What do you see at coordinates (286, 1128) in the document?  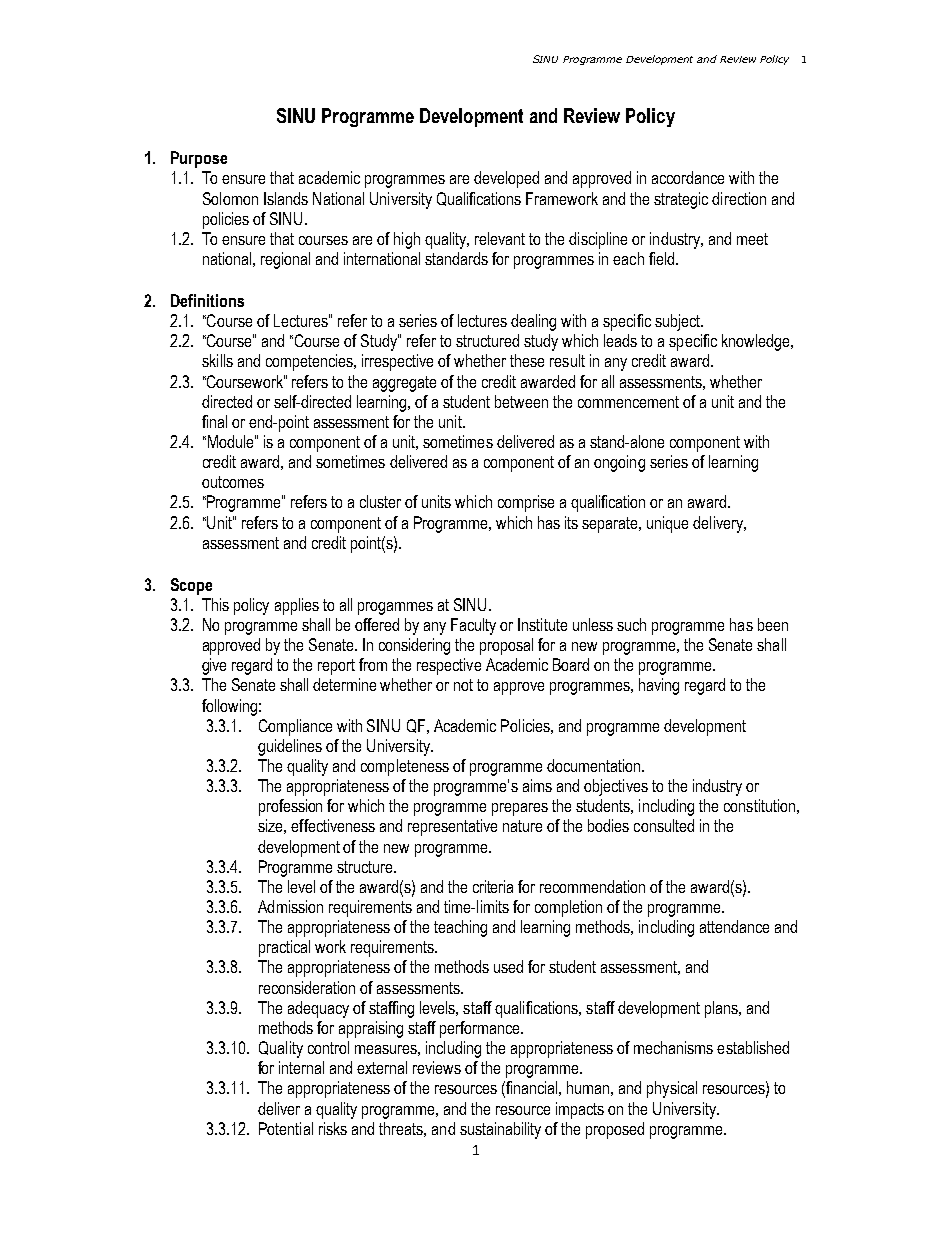 I see `Potential` at bounding box center [286, 1128].
